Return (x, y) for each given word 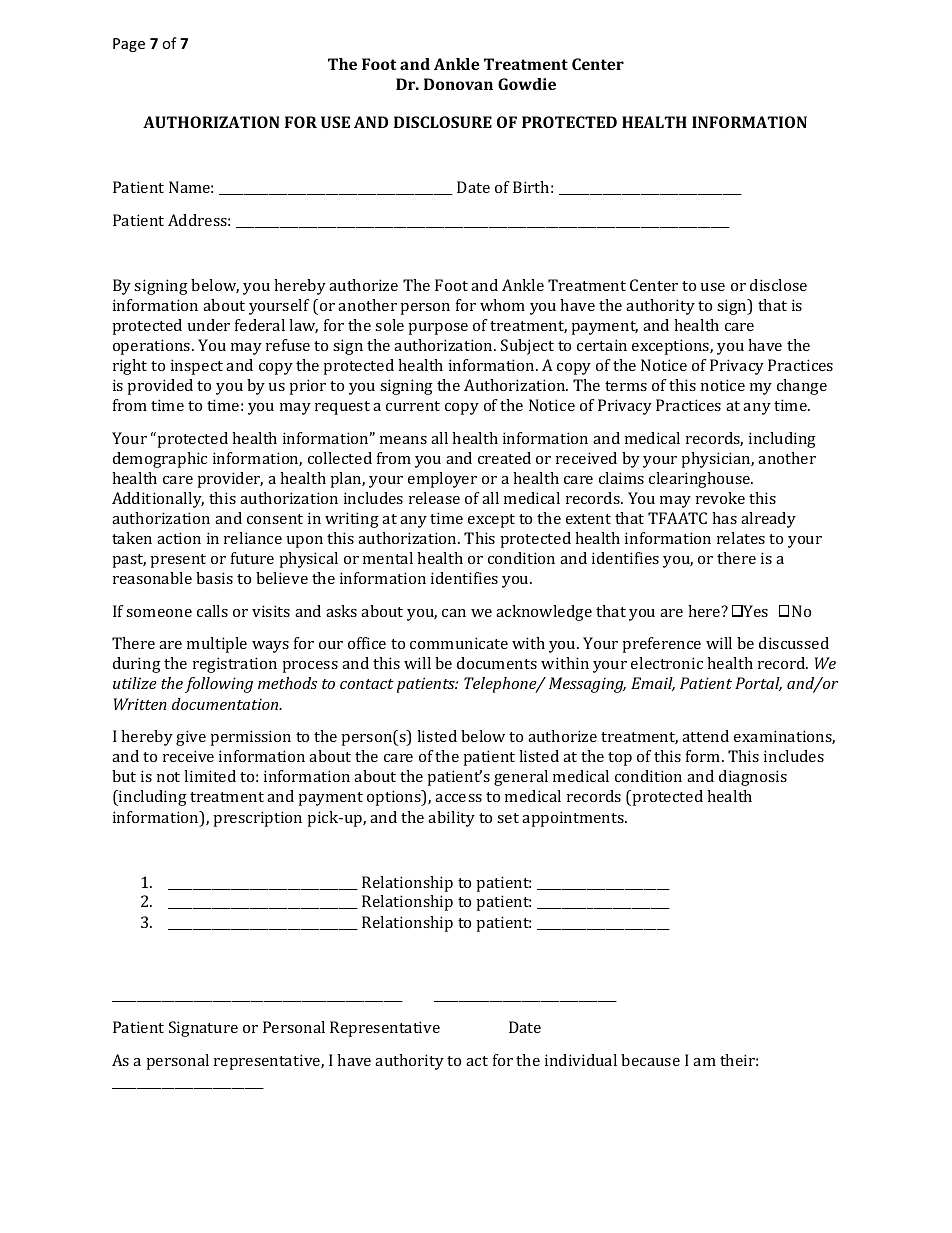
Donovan (458, 84)
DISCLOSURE (443, 122)
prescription (257, 819)
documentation (226, 704)
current (413, 406)
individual (581, 1060)
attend (705, 736)
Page (129, 45)
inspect (197, 367)
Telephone (501, 685)
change (802, 387)
